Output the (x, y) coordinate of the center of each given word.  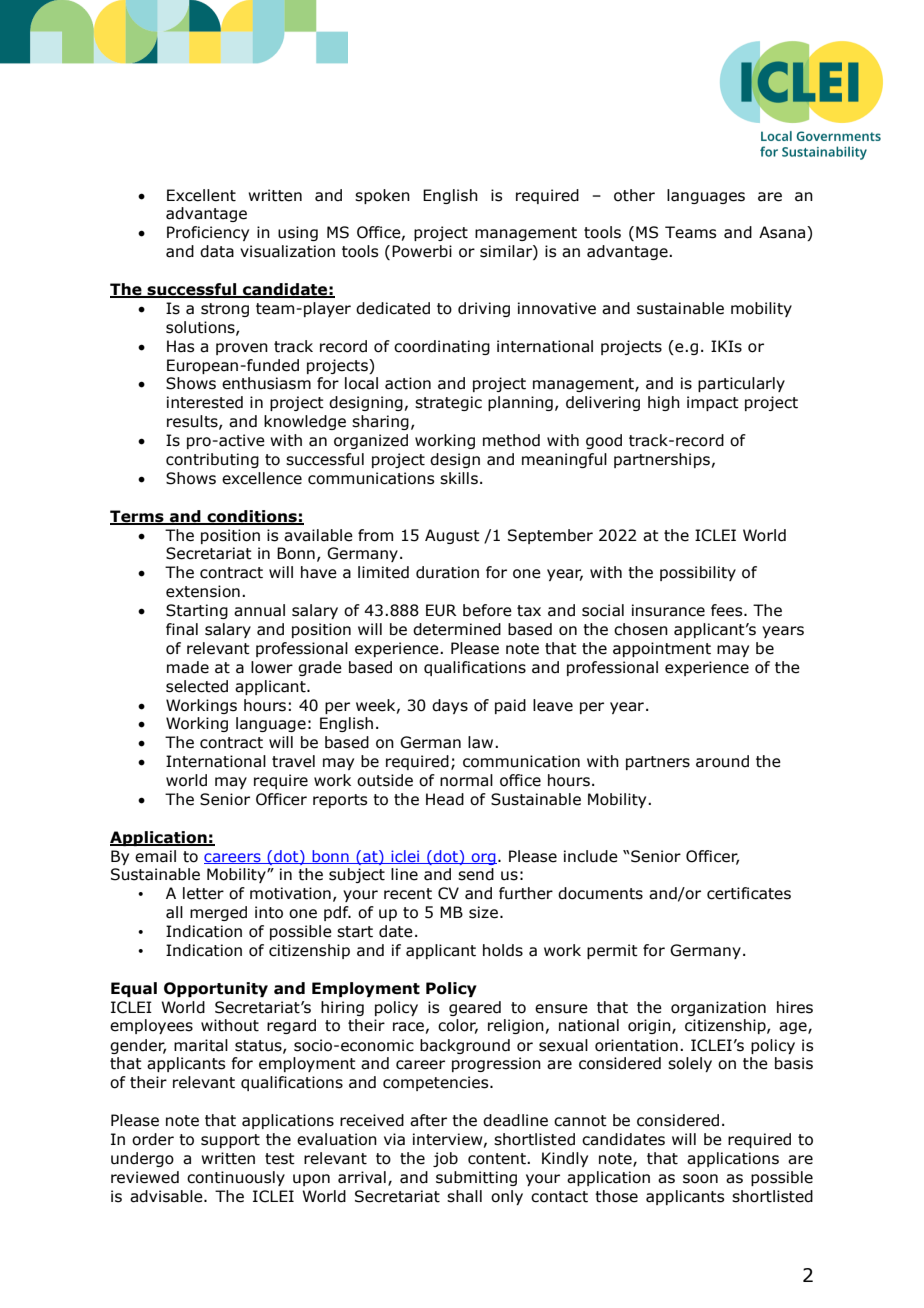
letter (203, 893)
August (452, 536)
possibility (698, 573)
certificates (749, 893)
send (476, 874)
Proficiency (208, 233)
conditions (252, 517)
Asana (783, 233)
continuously (236, 1178)
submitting (476, 1178)
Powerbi (422, 251)
